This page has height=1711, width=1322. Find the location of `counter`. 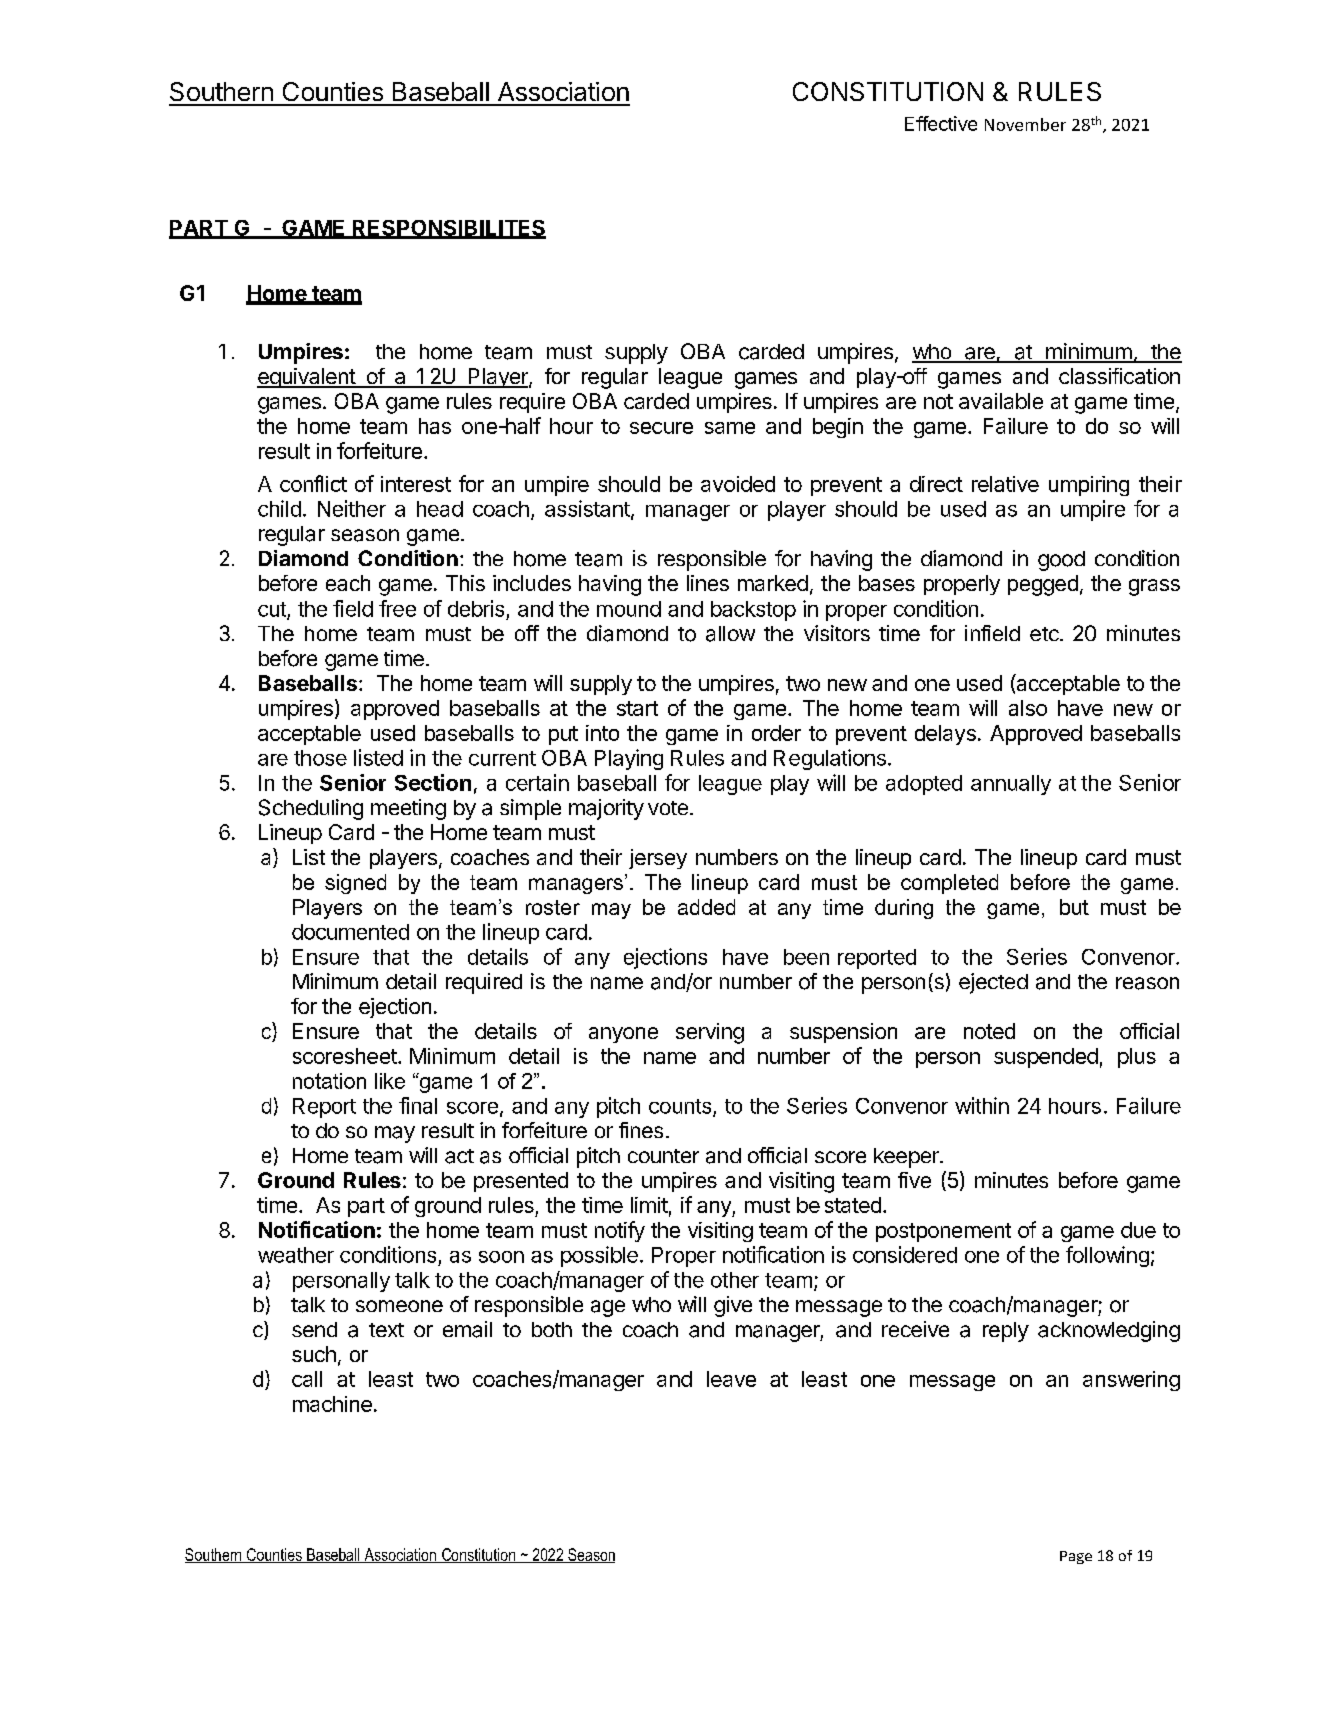

counter is located at coordinates (663, 1156).
